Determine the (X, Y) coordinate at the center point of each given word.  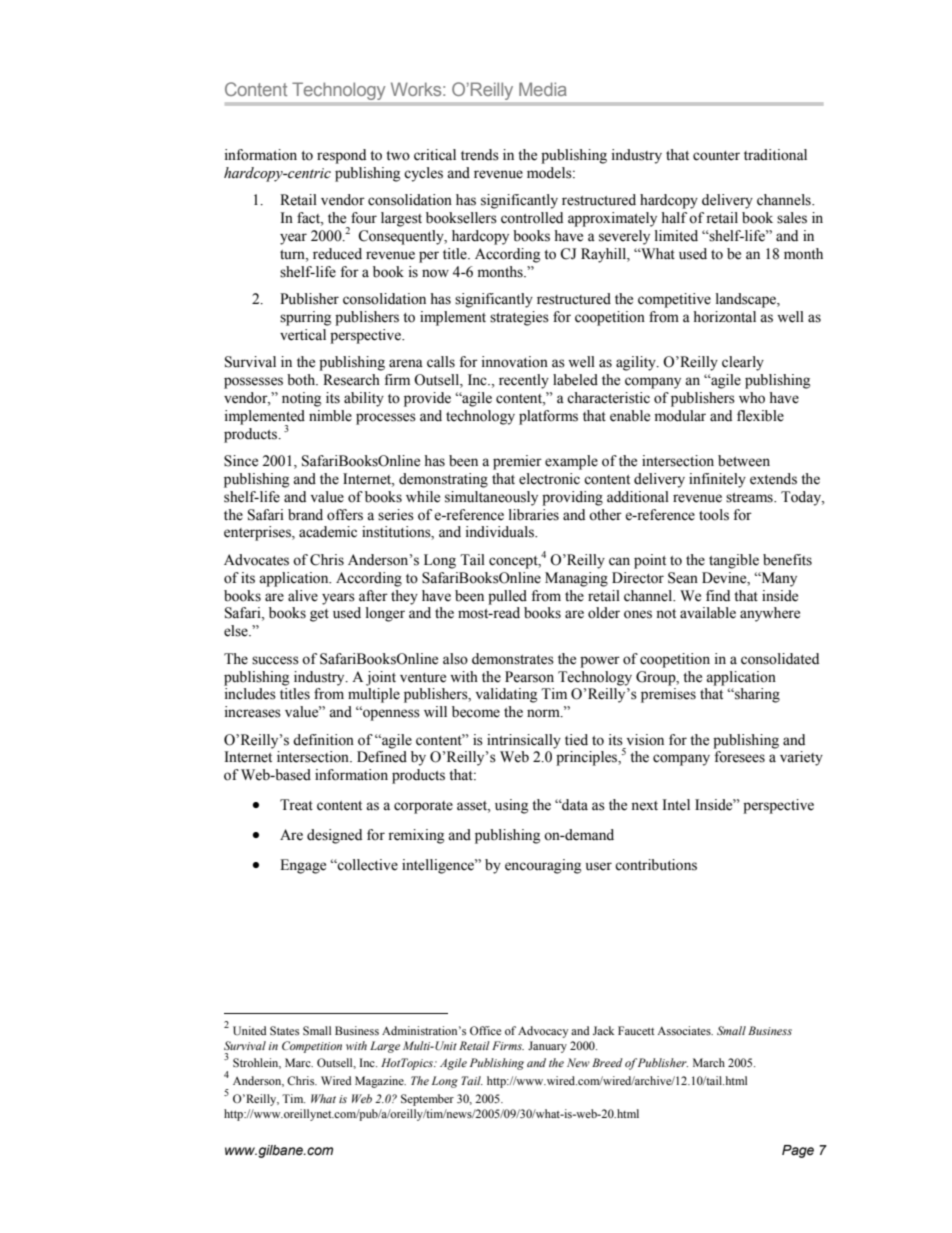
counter (716, 156)
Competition (312, 1047)
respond (341, 156)
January (547, 1047)
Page (798, 1151)
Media (543, 89)
